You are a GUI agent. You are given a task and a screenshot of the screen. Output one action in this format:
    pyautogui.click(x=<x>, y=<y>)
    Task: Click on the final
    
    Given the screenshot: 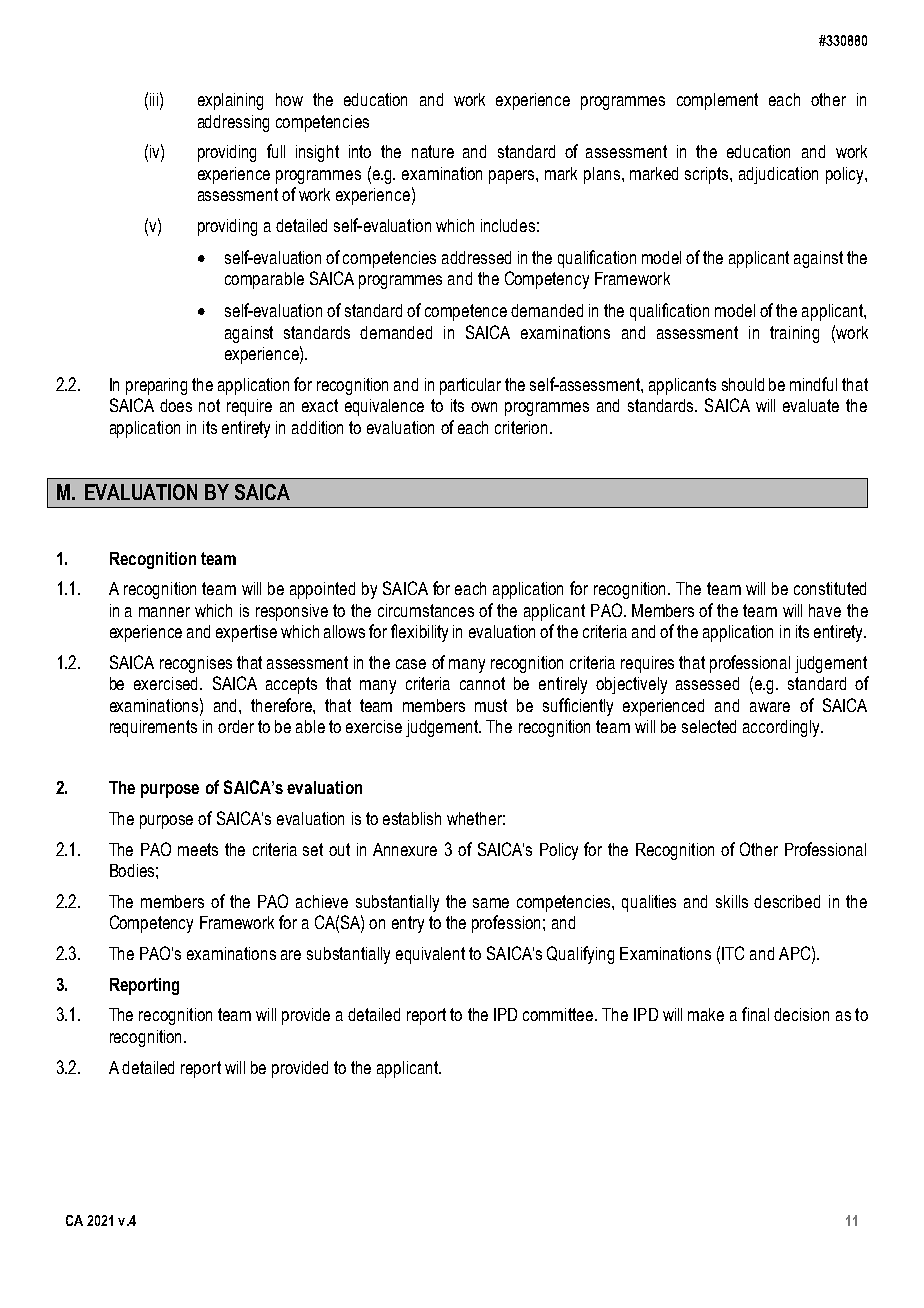 What is the action you would take?
    pyautogui.click(x=755, y=1014)
